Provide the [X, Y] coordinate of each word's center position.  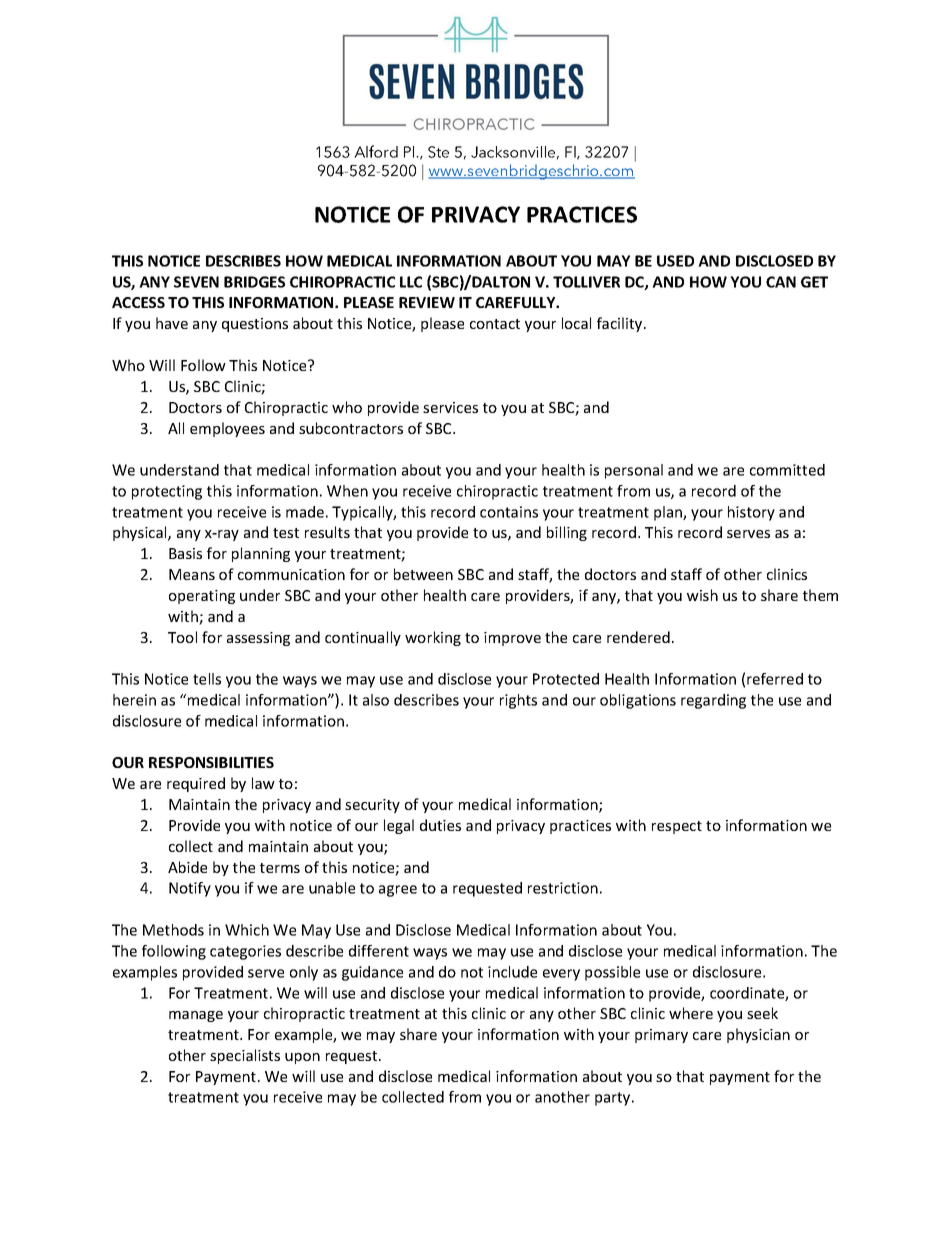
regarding [713, 701]
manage [196, 1016]
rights [518, 701]
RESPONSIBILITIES [211, 762]
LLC [411, 282]
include [512, 972]
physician [758, 1035]
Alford [376, 151]
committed [787, 470]
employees [227, 429]
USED [675, 261]
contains [509, 512]
